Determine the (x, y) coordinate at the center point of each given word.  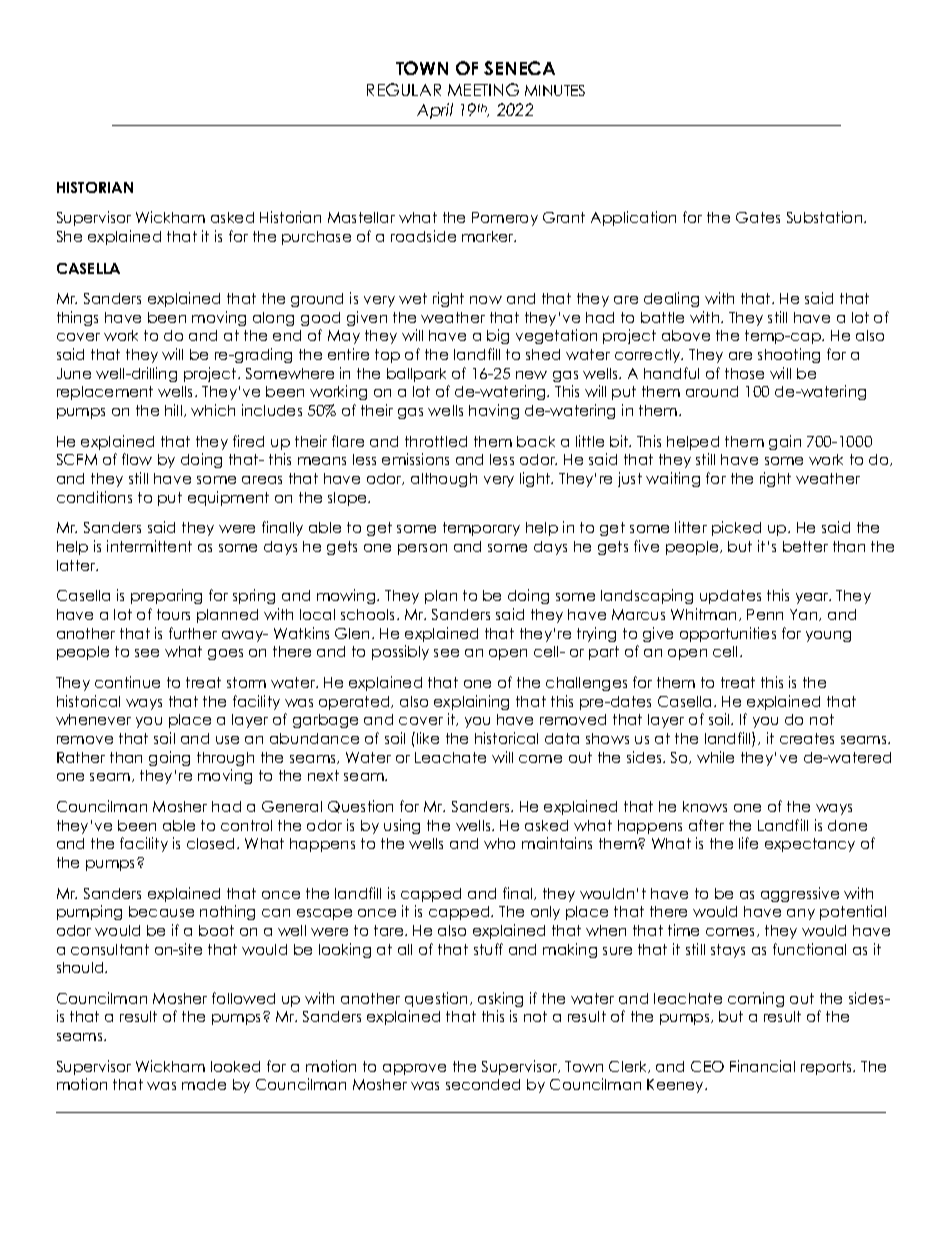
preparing (166, 596)
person (422, 549)
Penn (765, 614)
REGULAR (404, 89)
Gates (758, 217)
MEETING (483, 89)
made (204, 1084)
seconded (483, 1084)
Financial (762, 1066)
